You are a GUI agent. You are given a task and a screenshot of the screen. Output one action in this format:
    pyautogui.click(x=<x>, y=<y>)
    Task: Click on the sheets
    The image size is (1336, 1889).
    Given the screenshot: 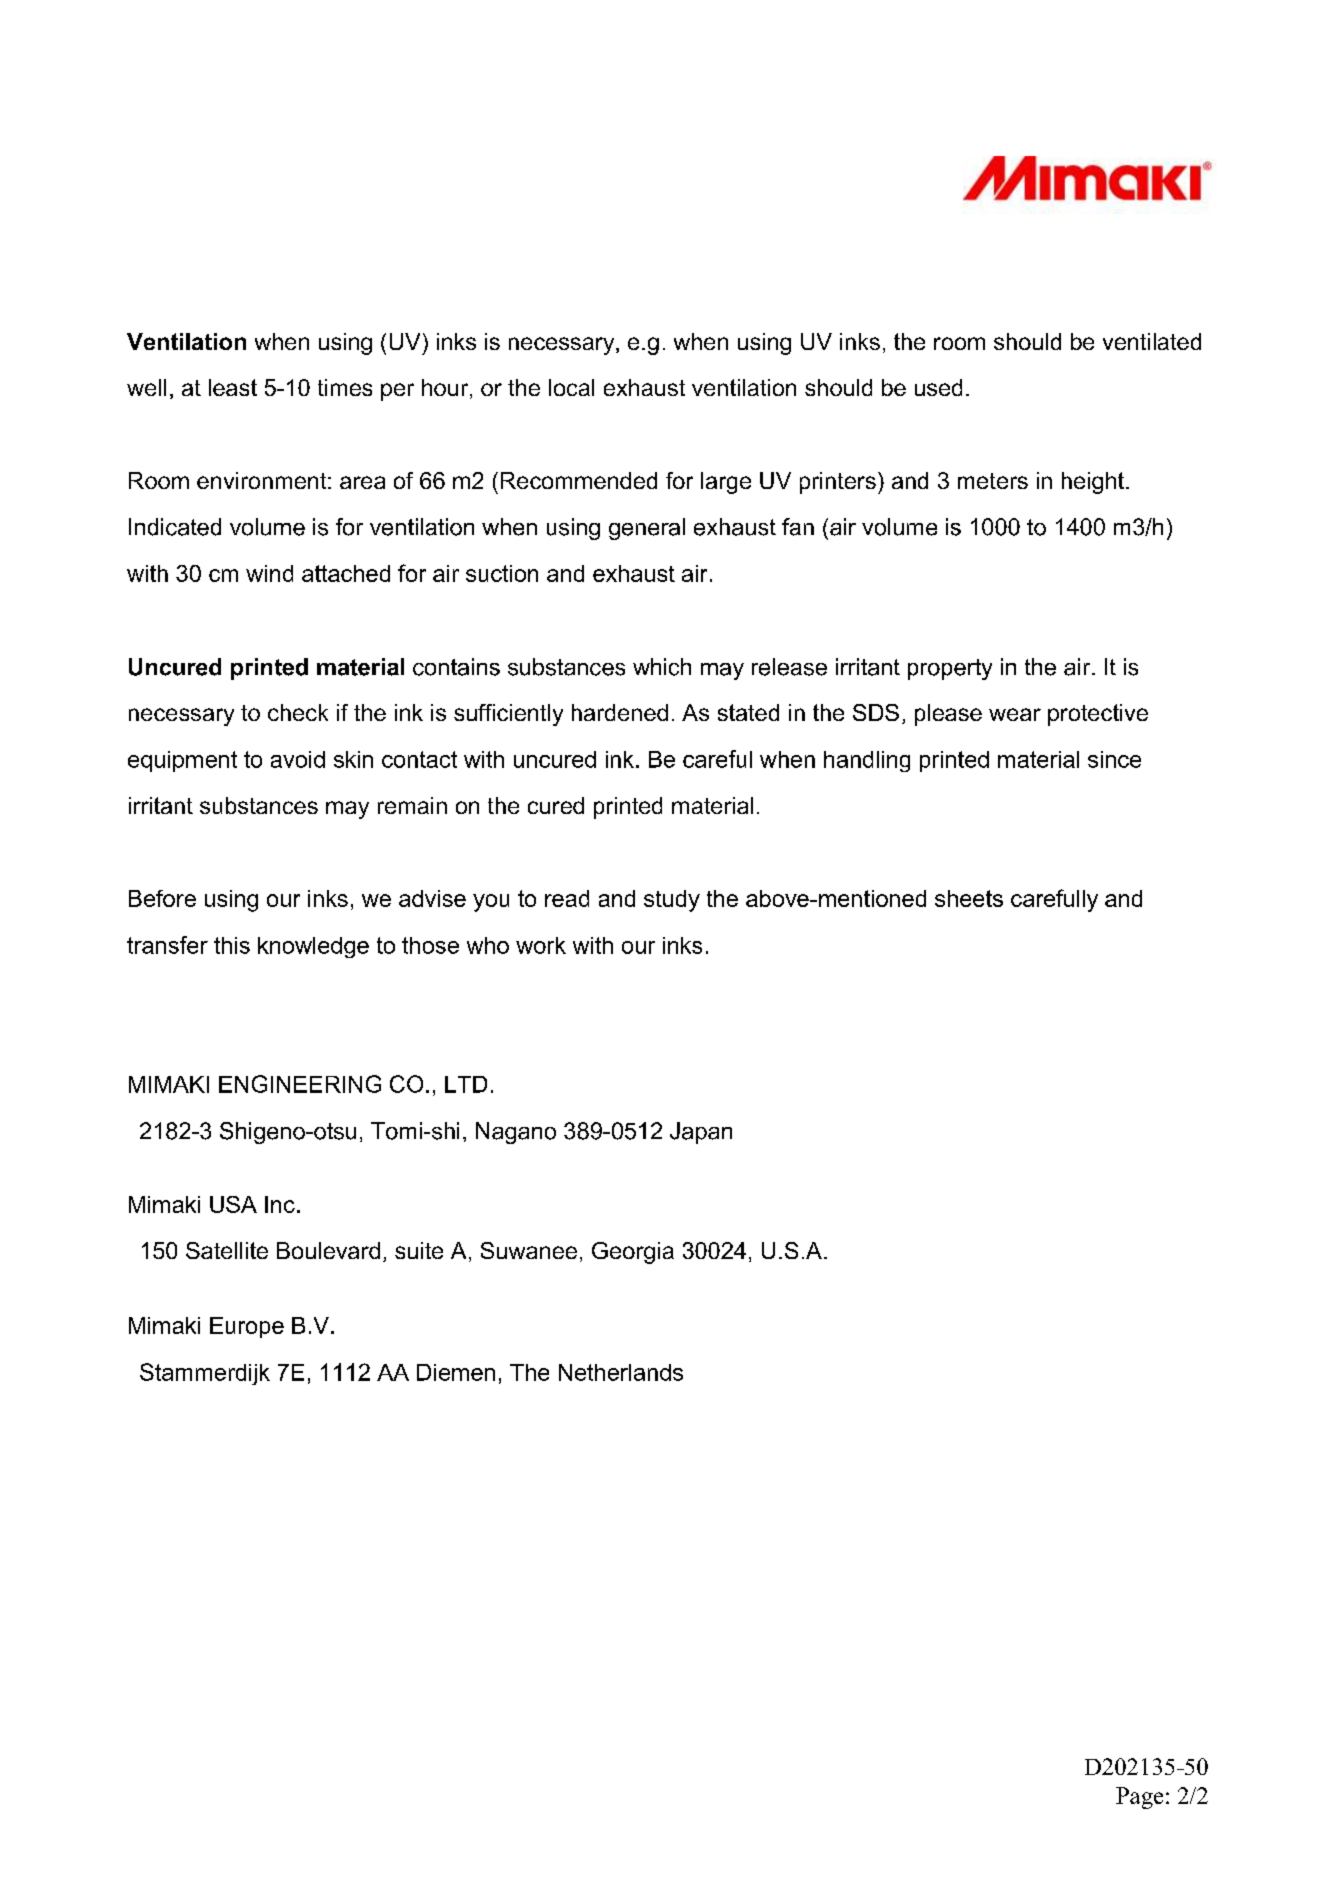 What is the action you would take?
    pyautogui.click(x=969, y=898)
